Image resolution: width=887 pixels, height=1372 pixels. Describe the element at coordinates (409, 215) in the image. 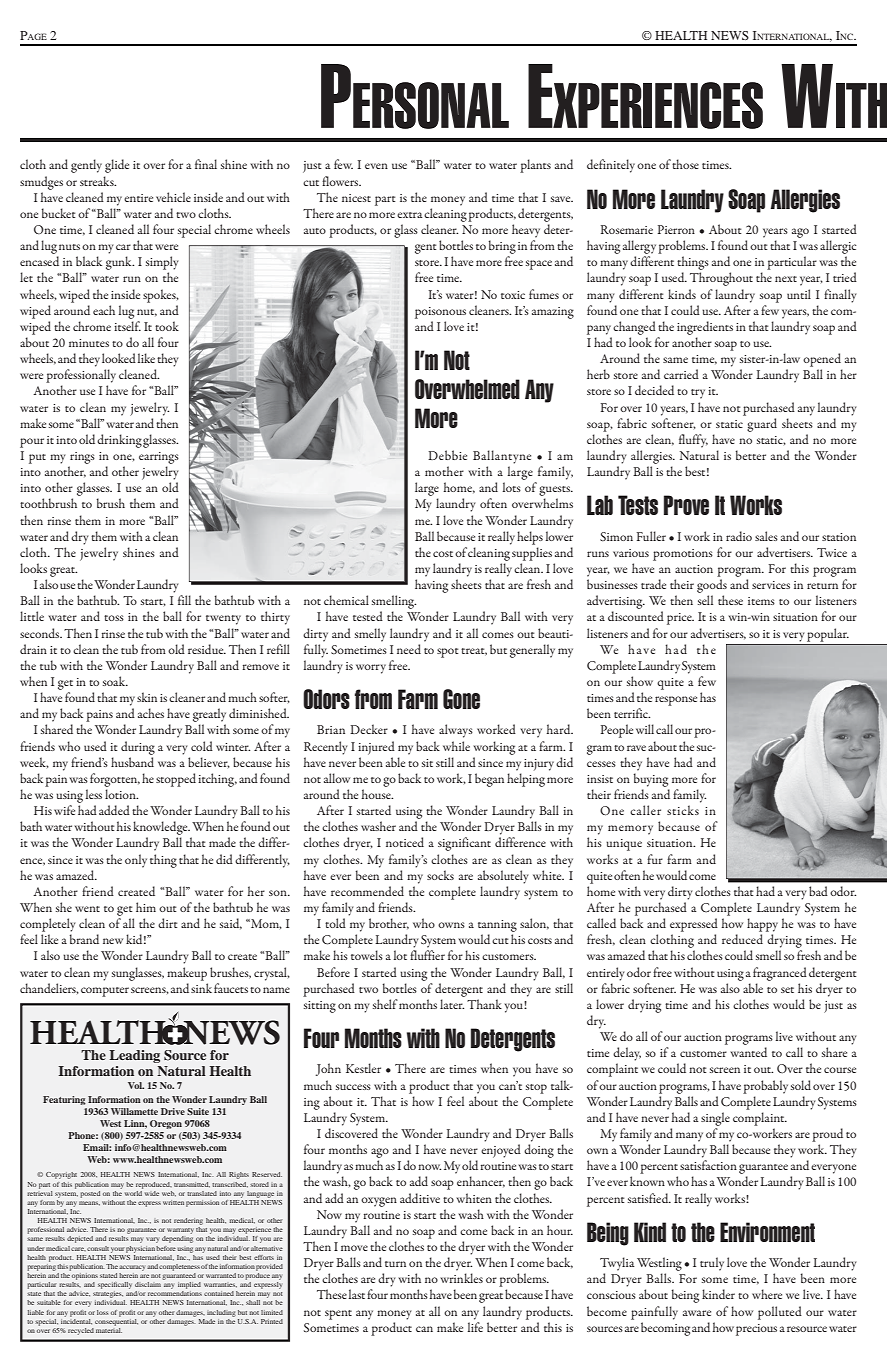

I see `extra` at that location.
